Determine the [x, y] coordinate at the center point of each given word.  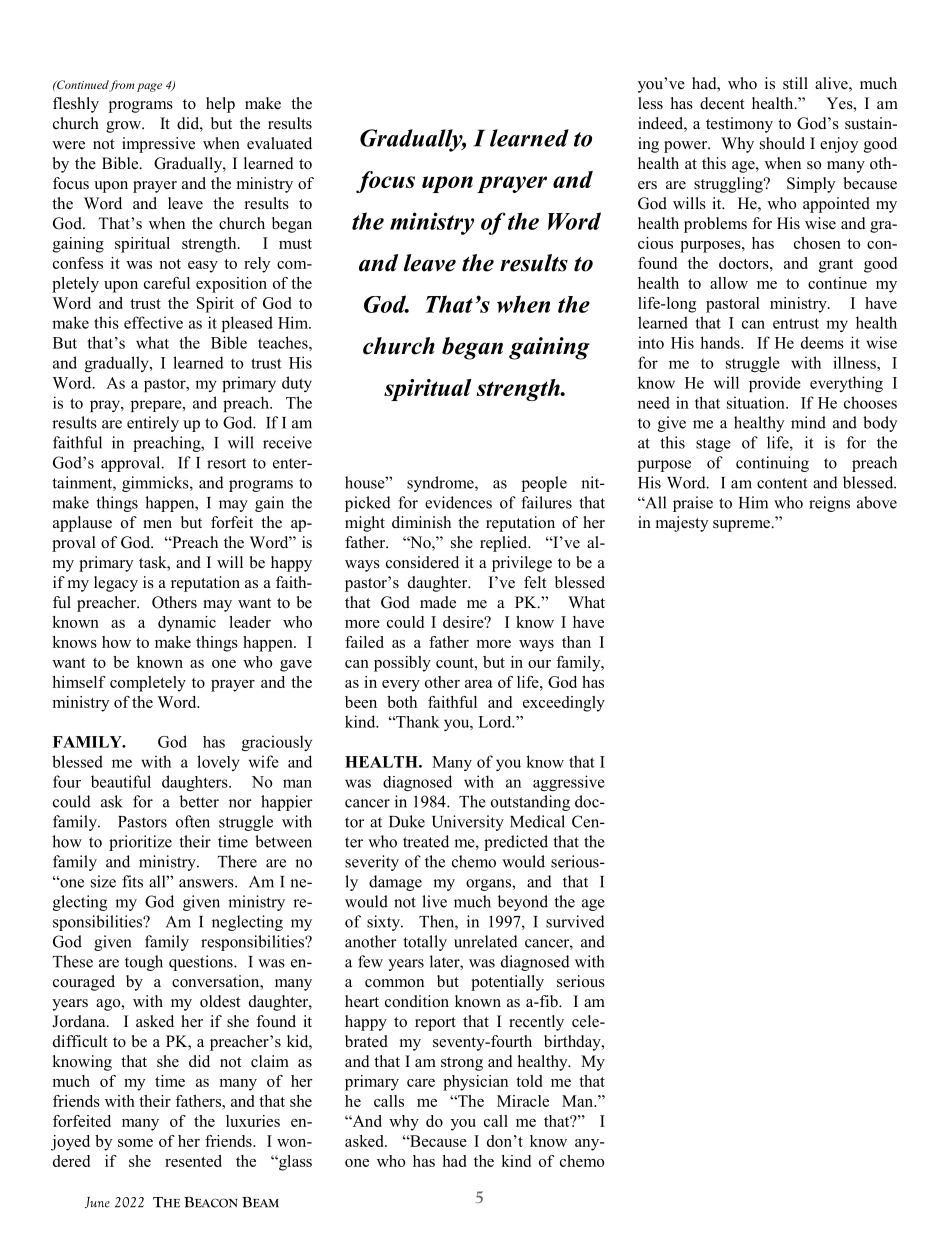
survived [575, 921]
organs [489, 885]
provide [775, 384]
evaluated [279, 143]
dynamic [187, 624]
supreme [742, 526]
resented [193, 1161]
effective [153, 322]
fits [132, 881]
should [782, 143]
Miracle [523, 1101]
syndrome [441, 484]
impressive [158, 145]
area [479, 684]
